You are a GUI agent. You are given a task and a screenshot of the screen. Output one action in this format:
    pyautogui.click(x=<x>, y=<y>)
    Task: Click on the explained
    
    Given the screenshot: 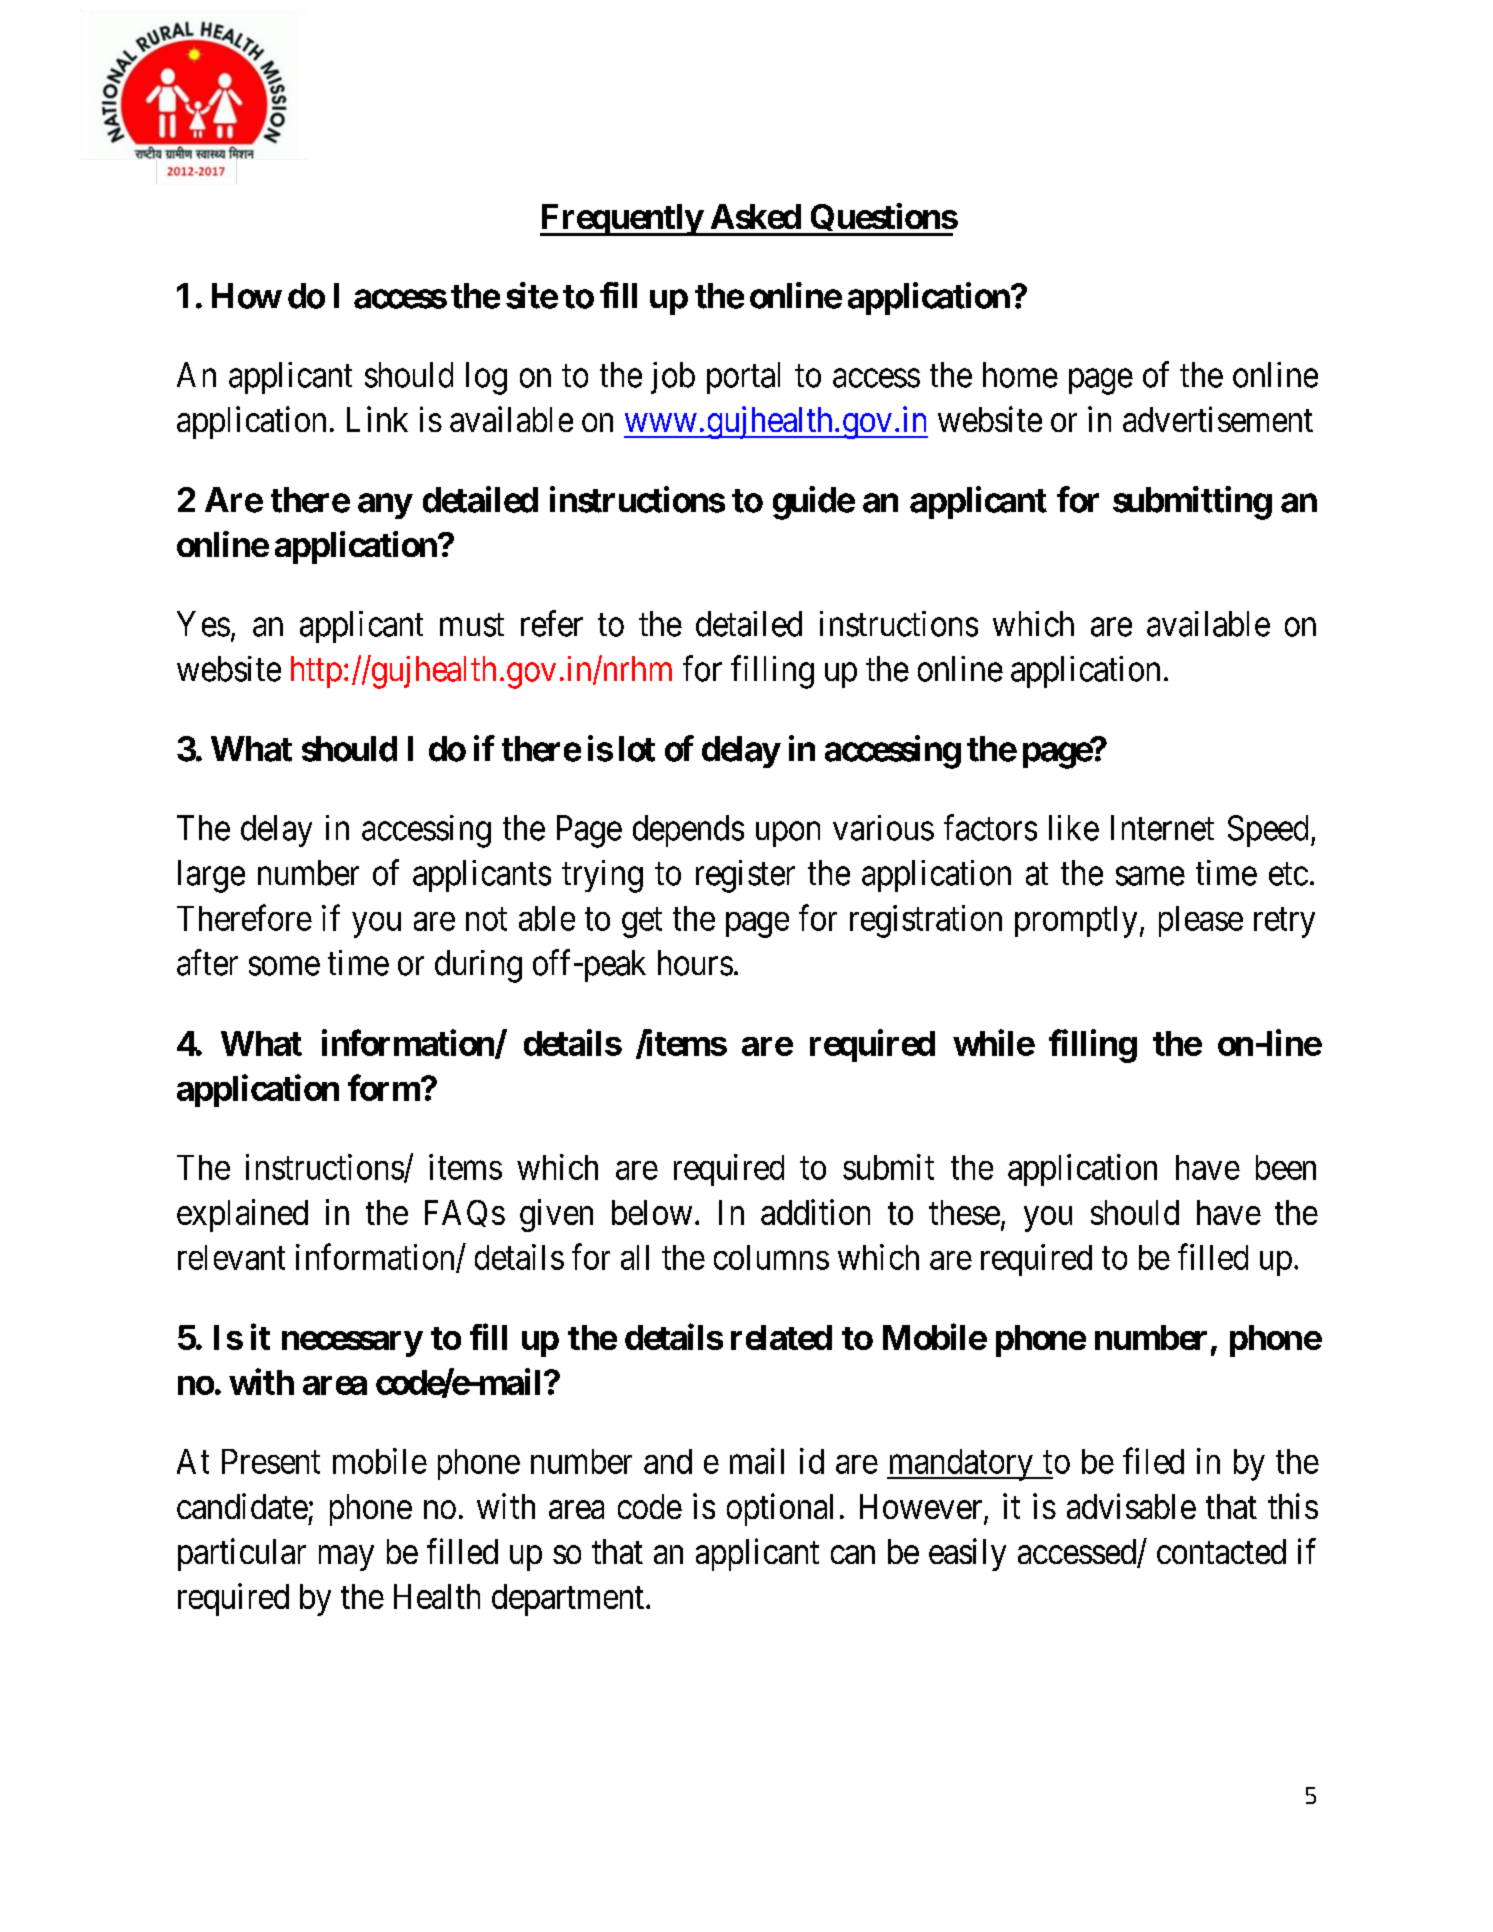 What is the action you would take?
    pyautogui.click(x=242, y=1215)
